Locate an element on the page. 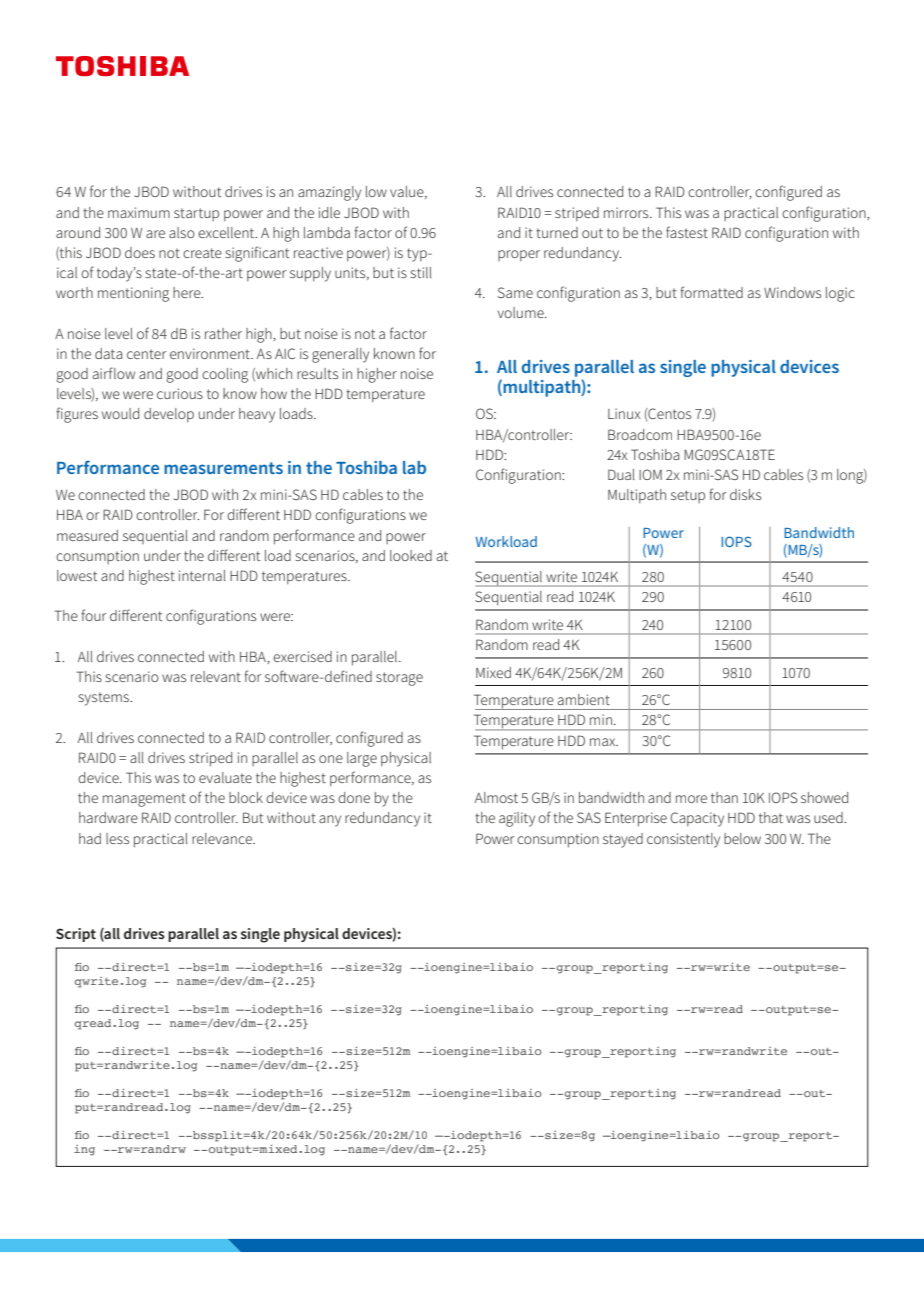 This document has width=924, height=1308. below is located at coordinates (742, 838).
